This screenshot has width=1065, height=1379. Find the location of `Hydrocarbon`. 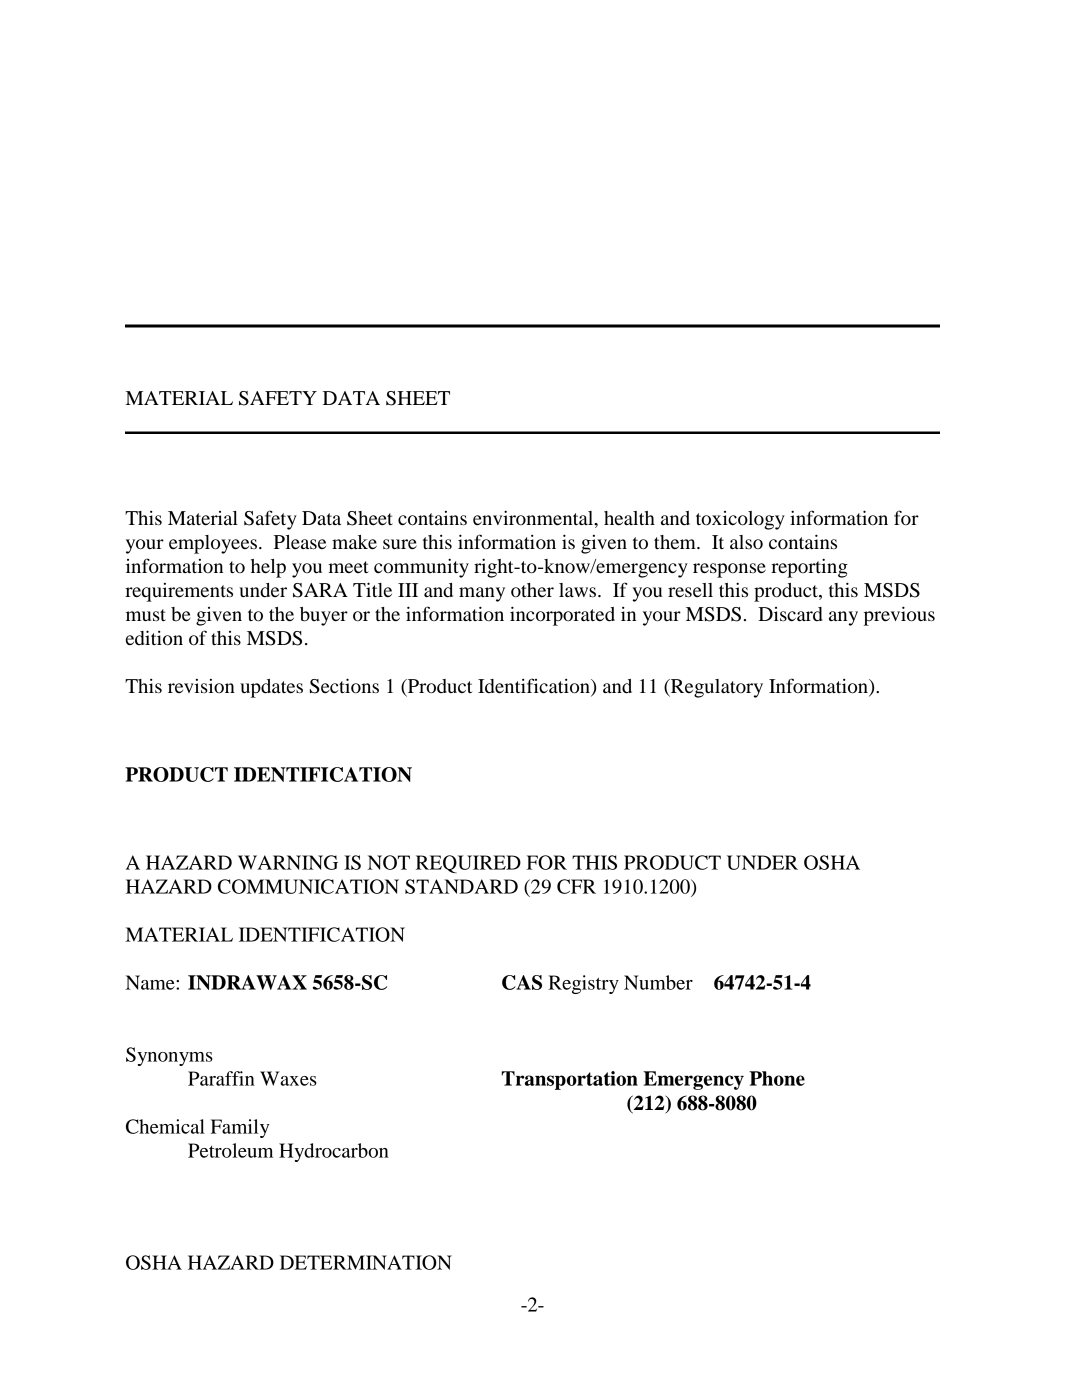

Hydrocarbon is located at coordinates (334, 1152).
